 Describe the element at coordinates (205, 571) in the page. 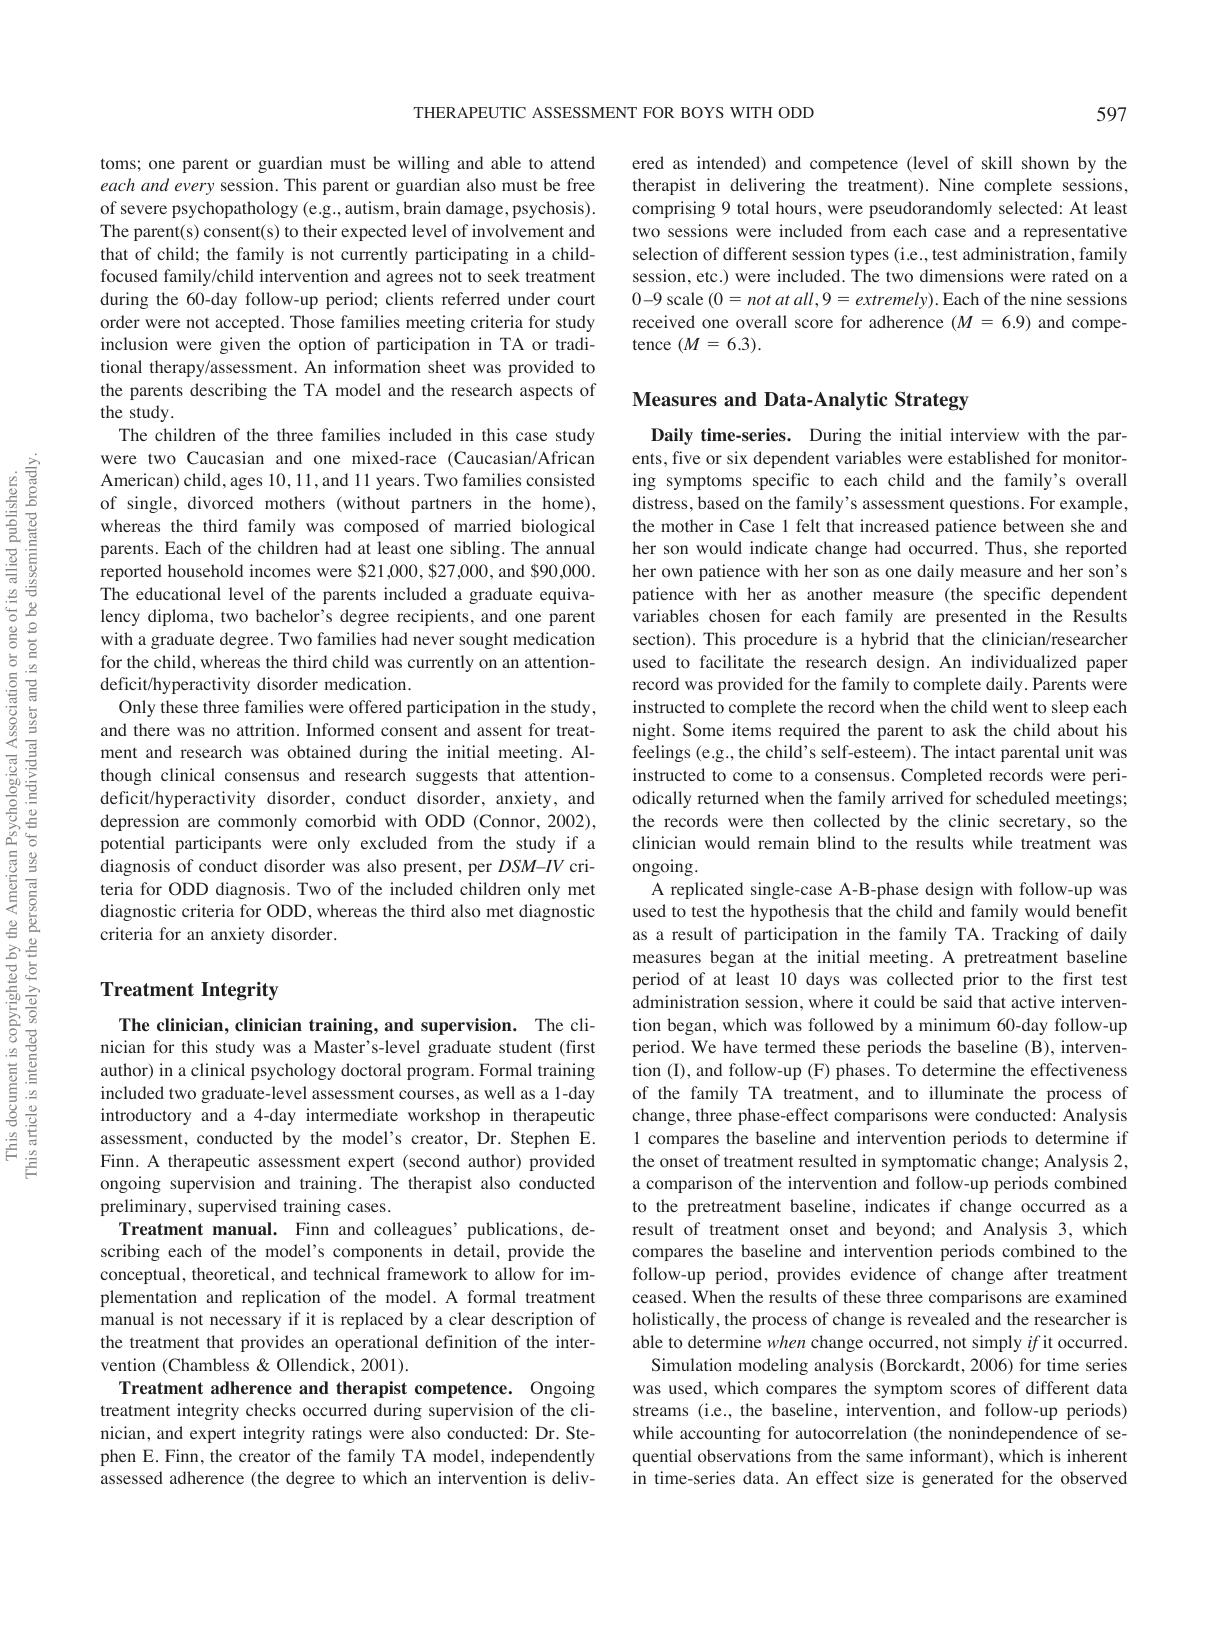

I see `household` at that location.
